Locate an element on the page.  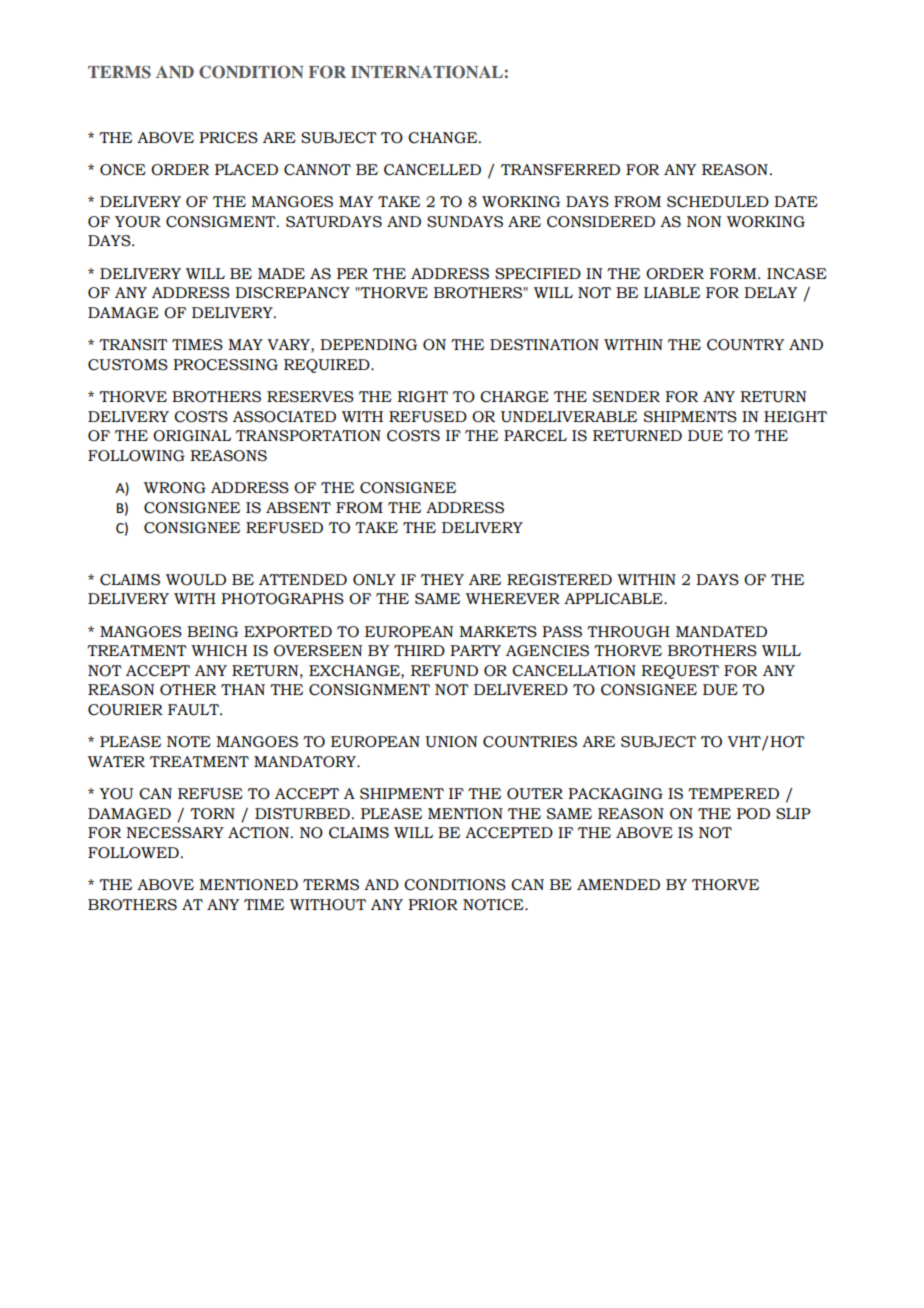
FOLLOWED is located at coordinates (133, 853).
